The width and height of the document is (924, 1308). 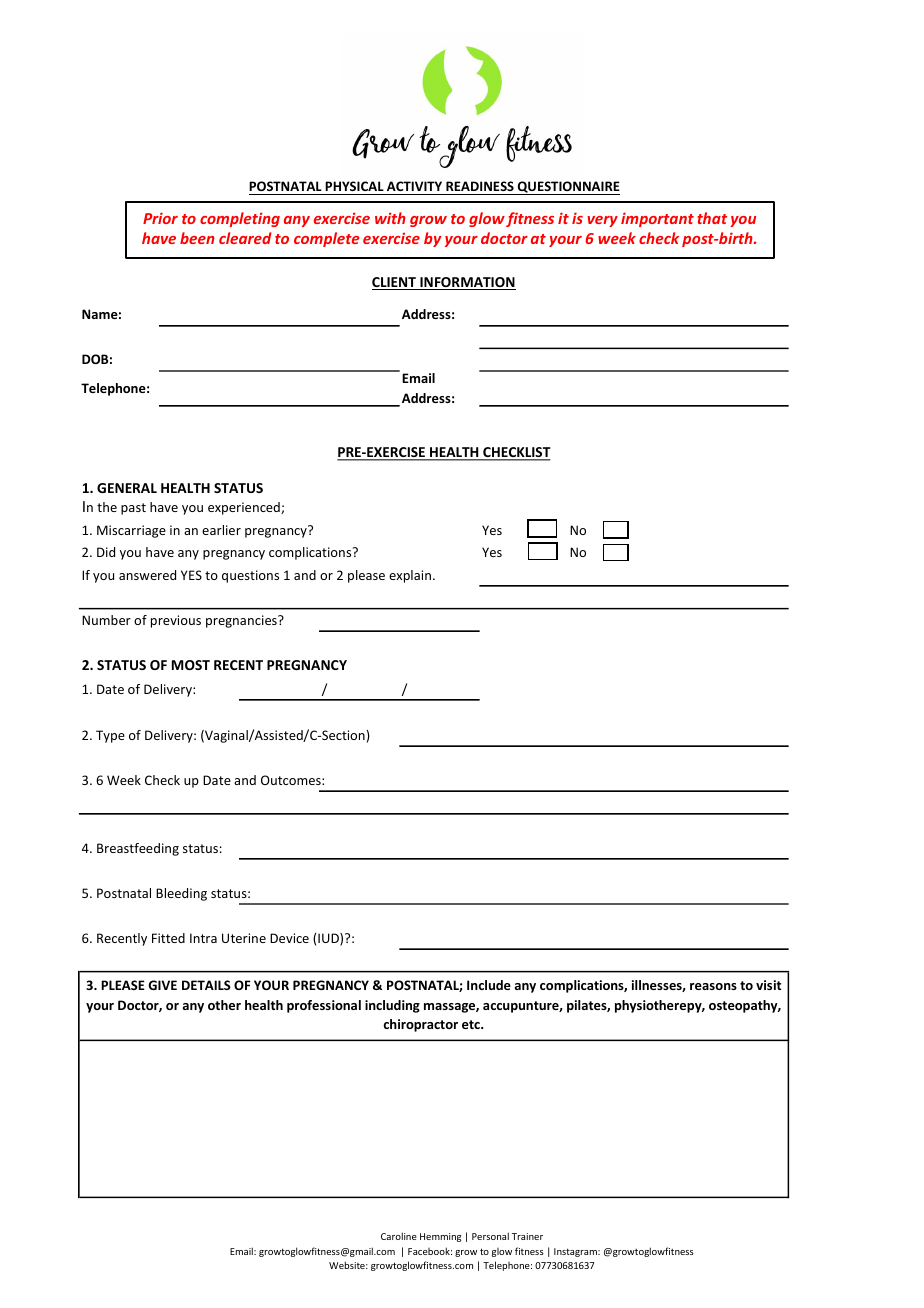 I want to click on ACTIVITY, so click(x=414, y=186).
